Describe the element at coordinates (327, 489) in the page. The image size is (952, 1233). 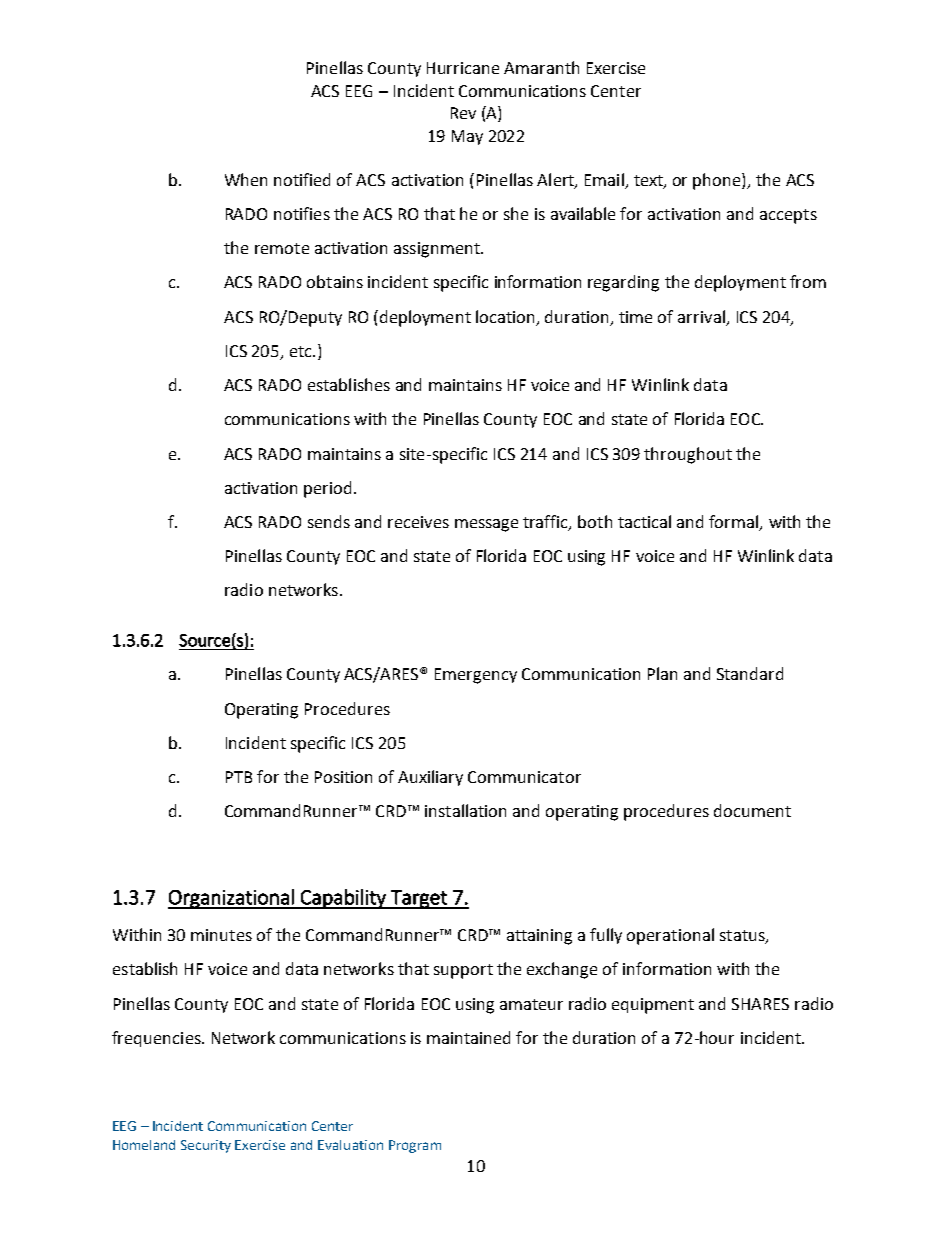
I see `period` at that location.
